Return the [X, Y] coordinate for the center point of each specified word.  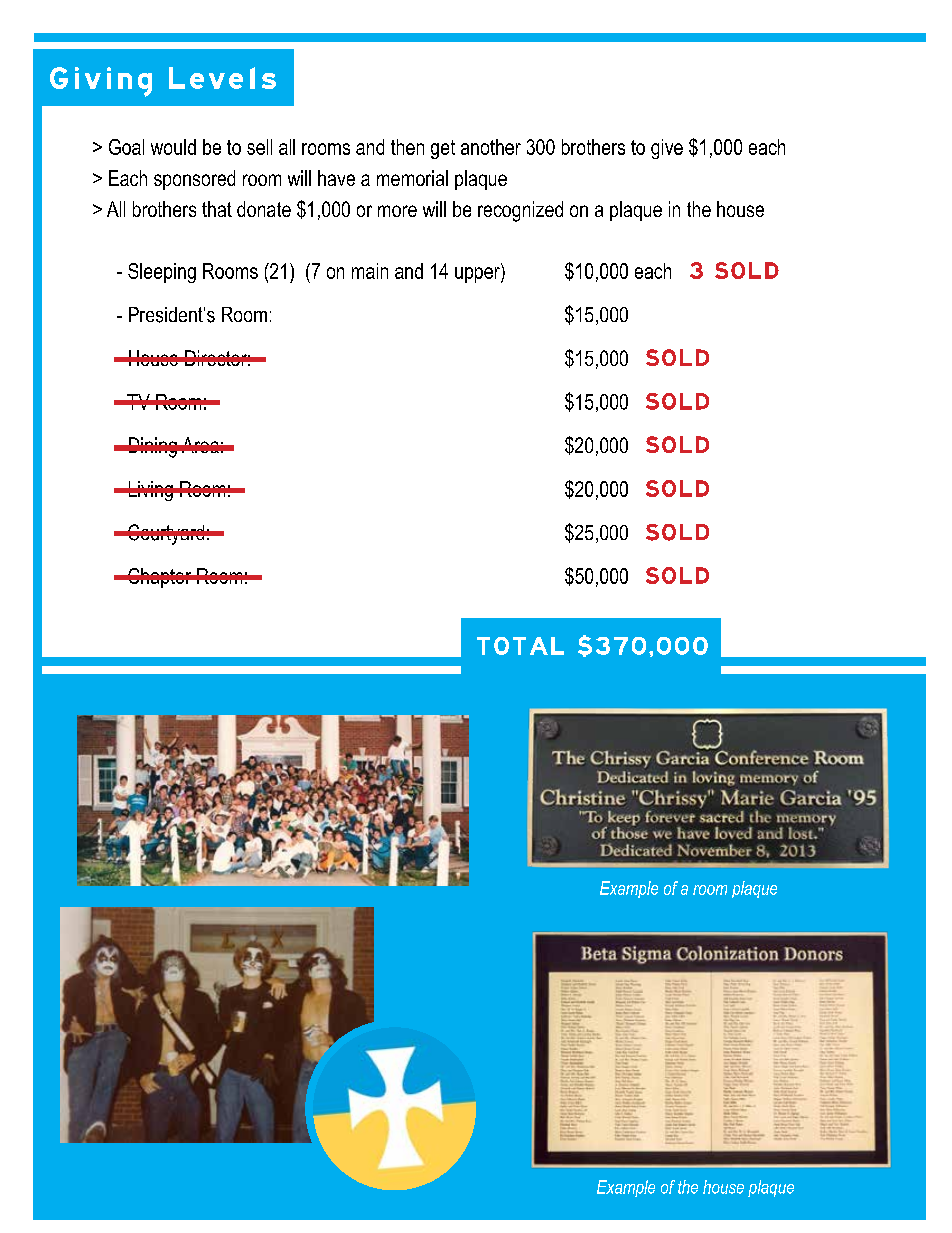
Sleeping [162, 273]
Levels [222, 78]
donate [264, 209]
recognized [520, 211]
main [370, 271]
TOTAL [520, 646]
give [667, 149]
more [397, 211]
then [407, 147]
